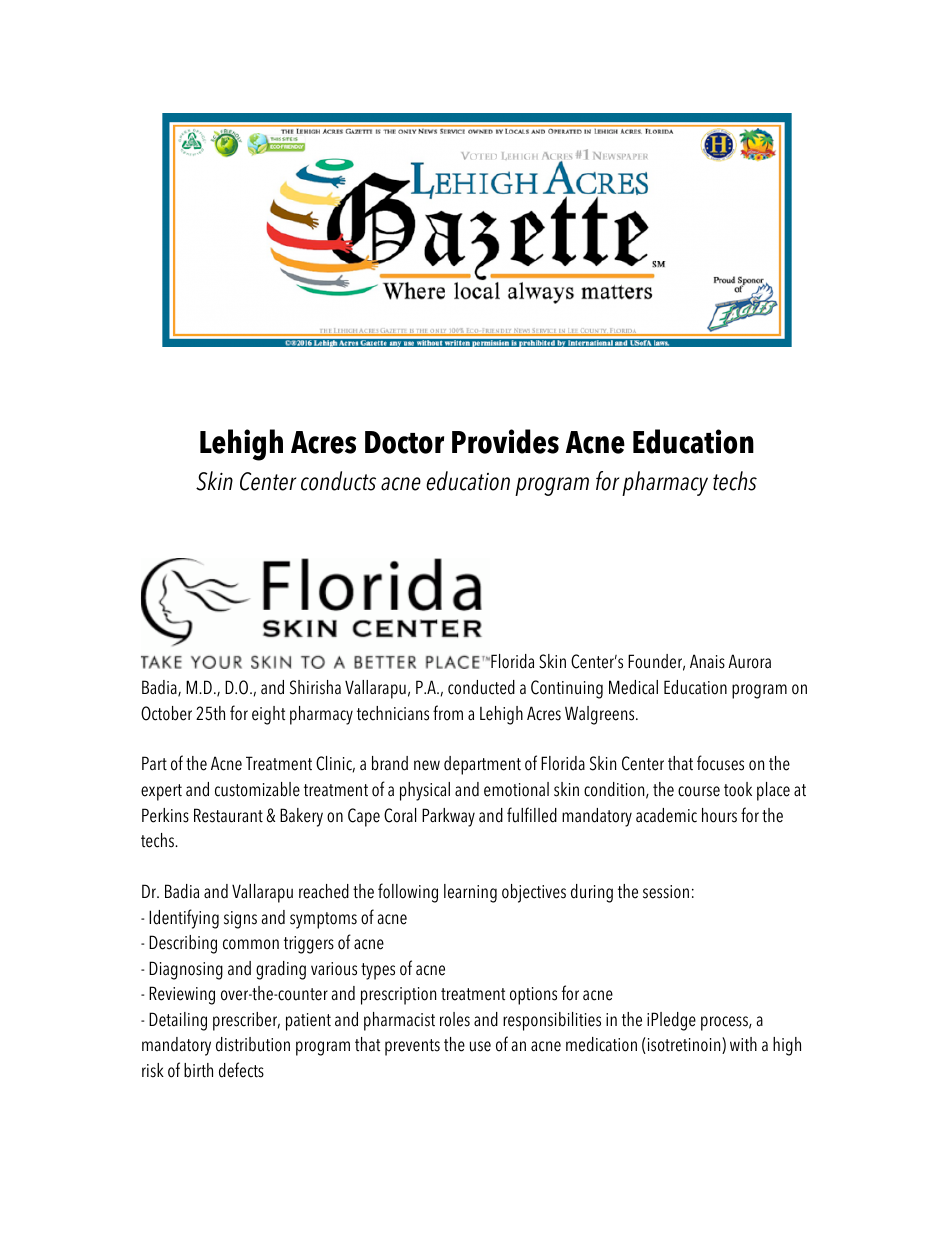 This screenshot has width=952, height=1233. Describe the element at coordinates (412, 1047) in the screenshot. I see `prevents` at that location.
